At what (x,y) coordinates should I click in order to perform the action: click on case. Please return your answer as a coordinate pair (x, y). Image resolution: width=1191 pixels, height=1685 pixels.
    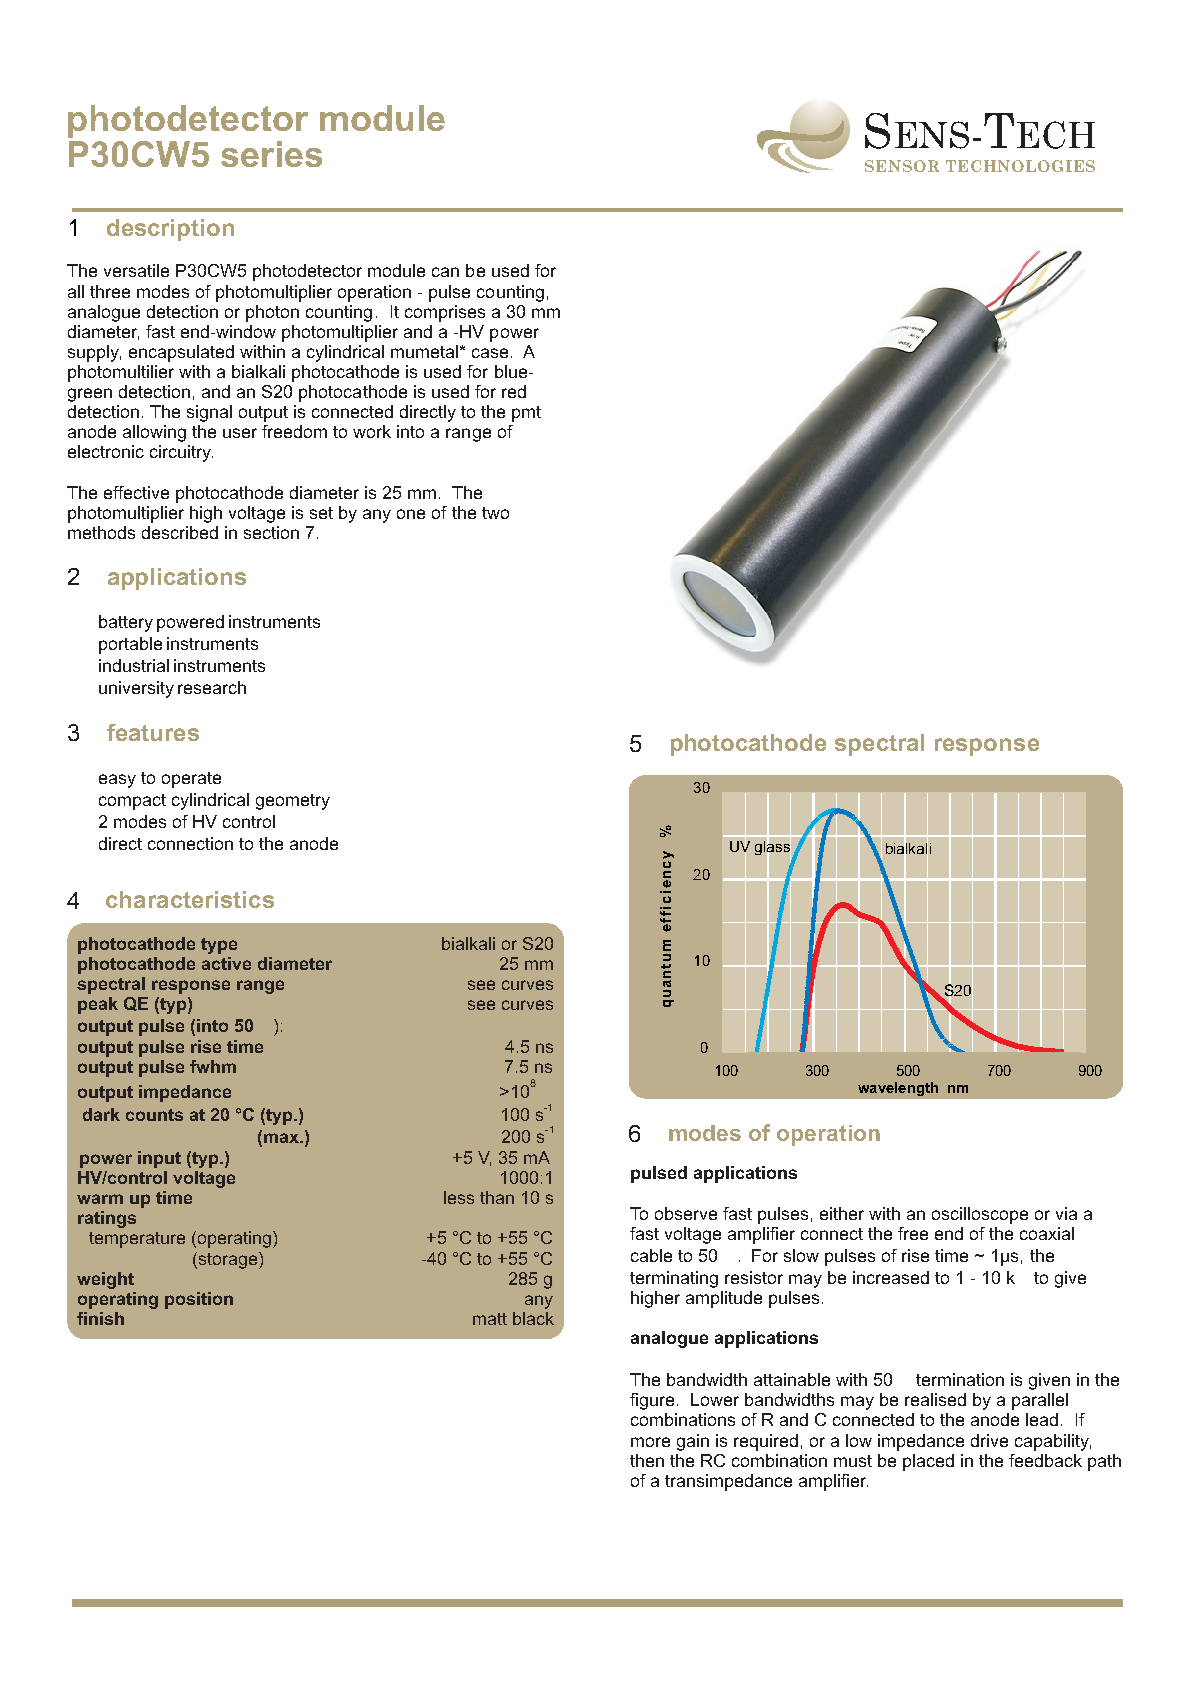
    Looking at the image, I should click on (490, 353).
